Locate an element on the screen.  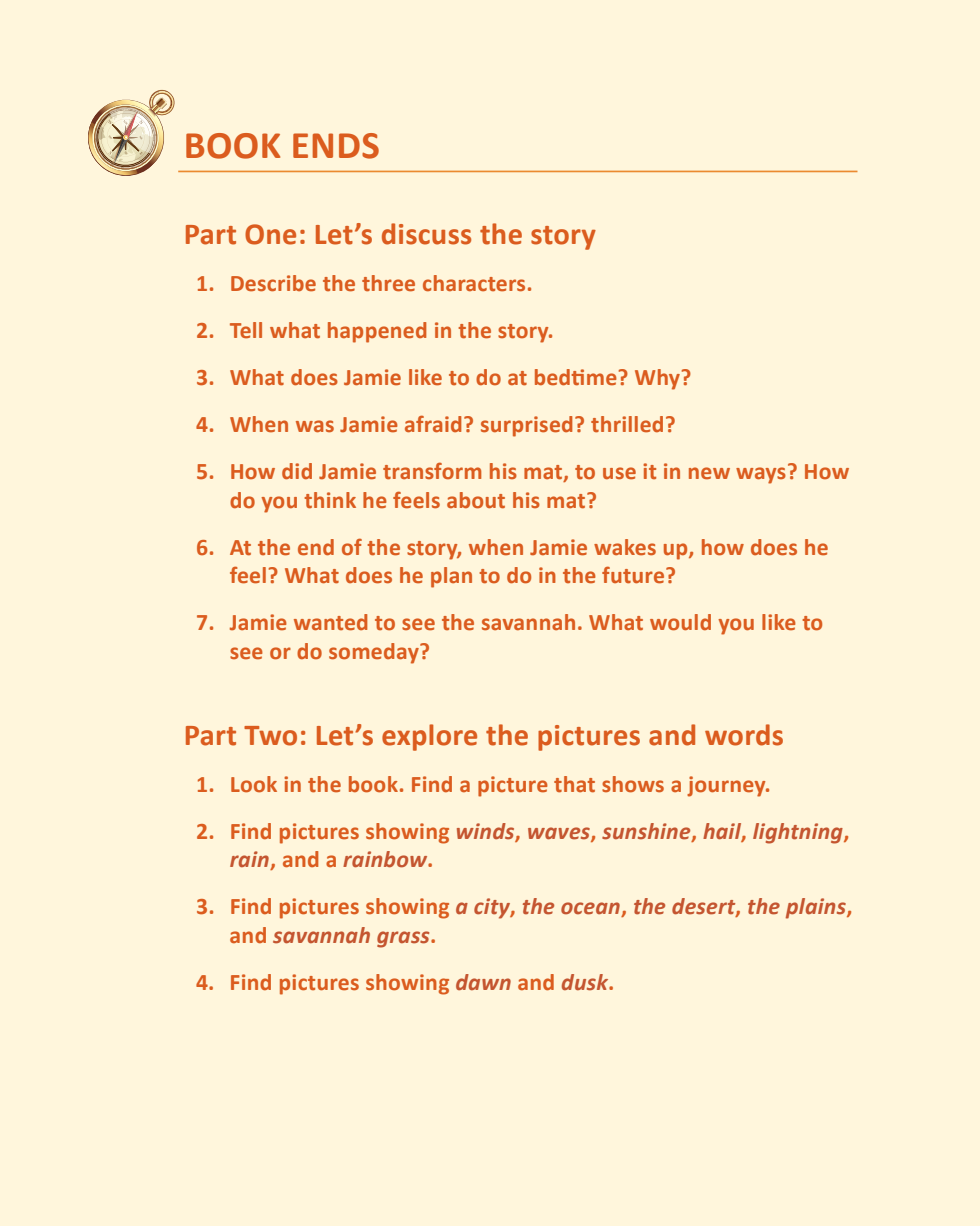
Why is located at coordinates (657, 379).
